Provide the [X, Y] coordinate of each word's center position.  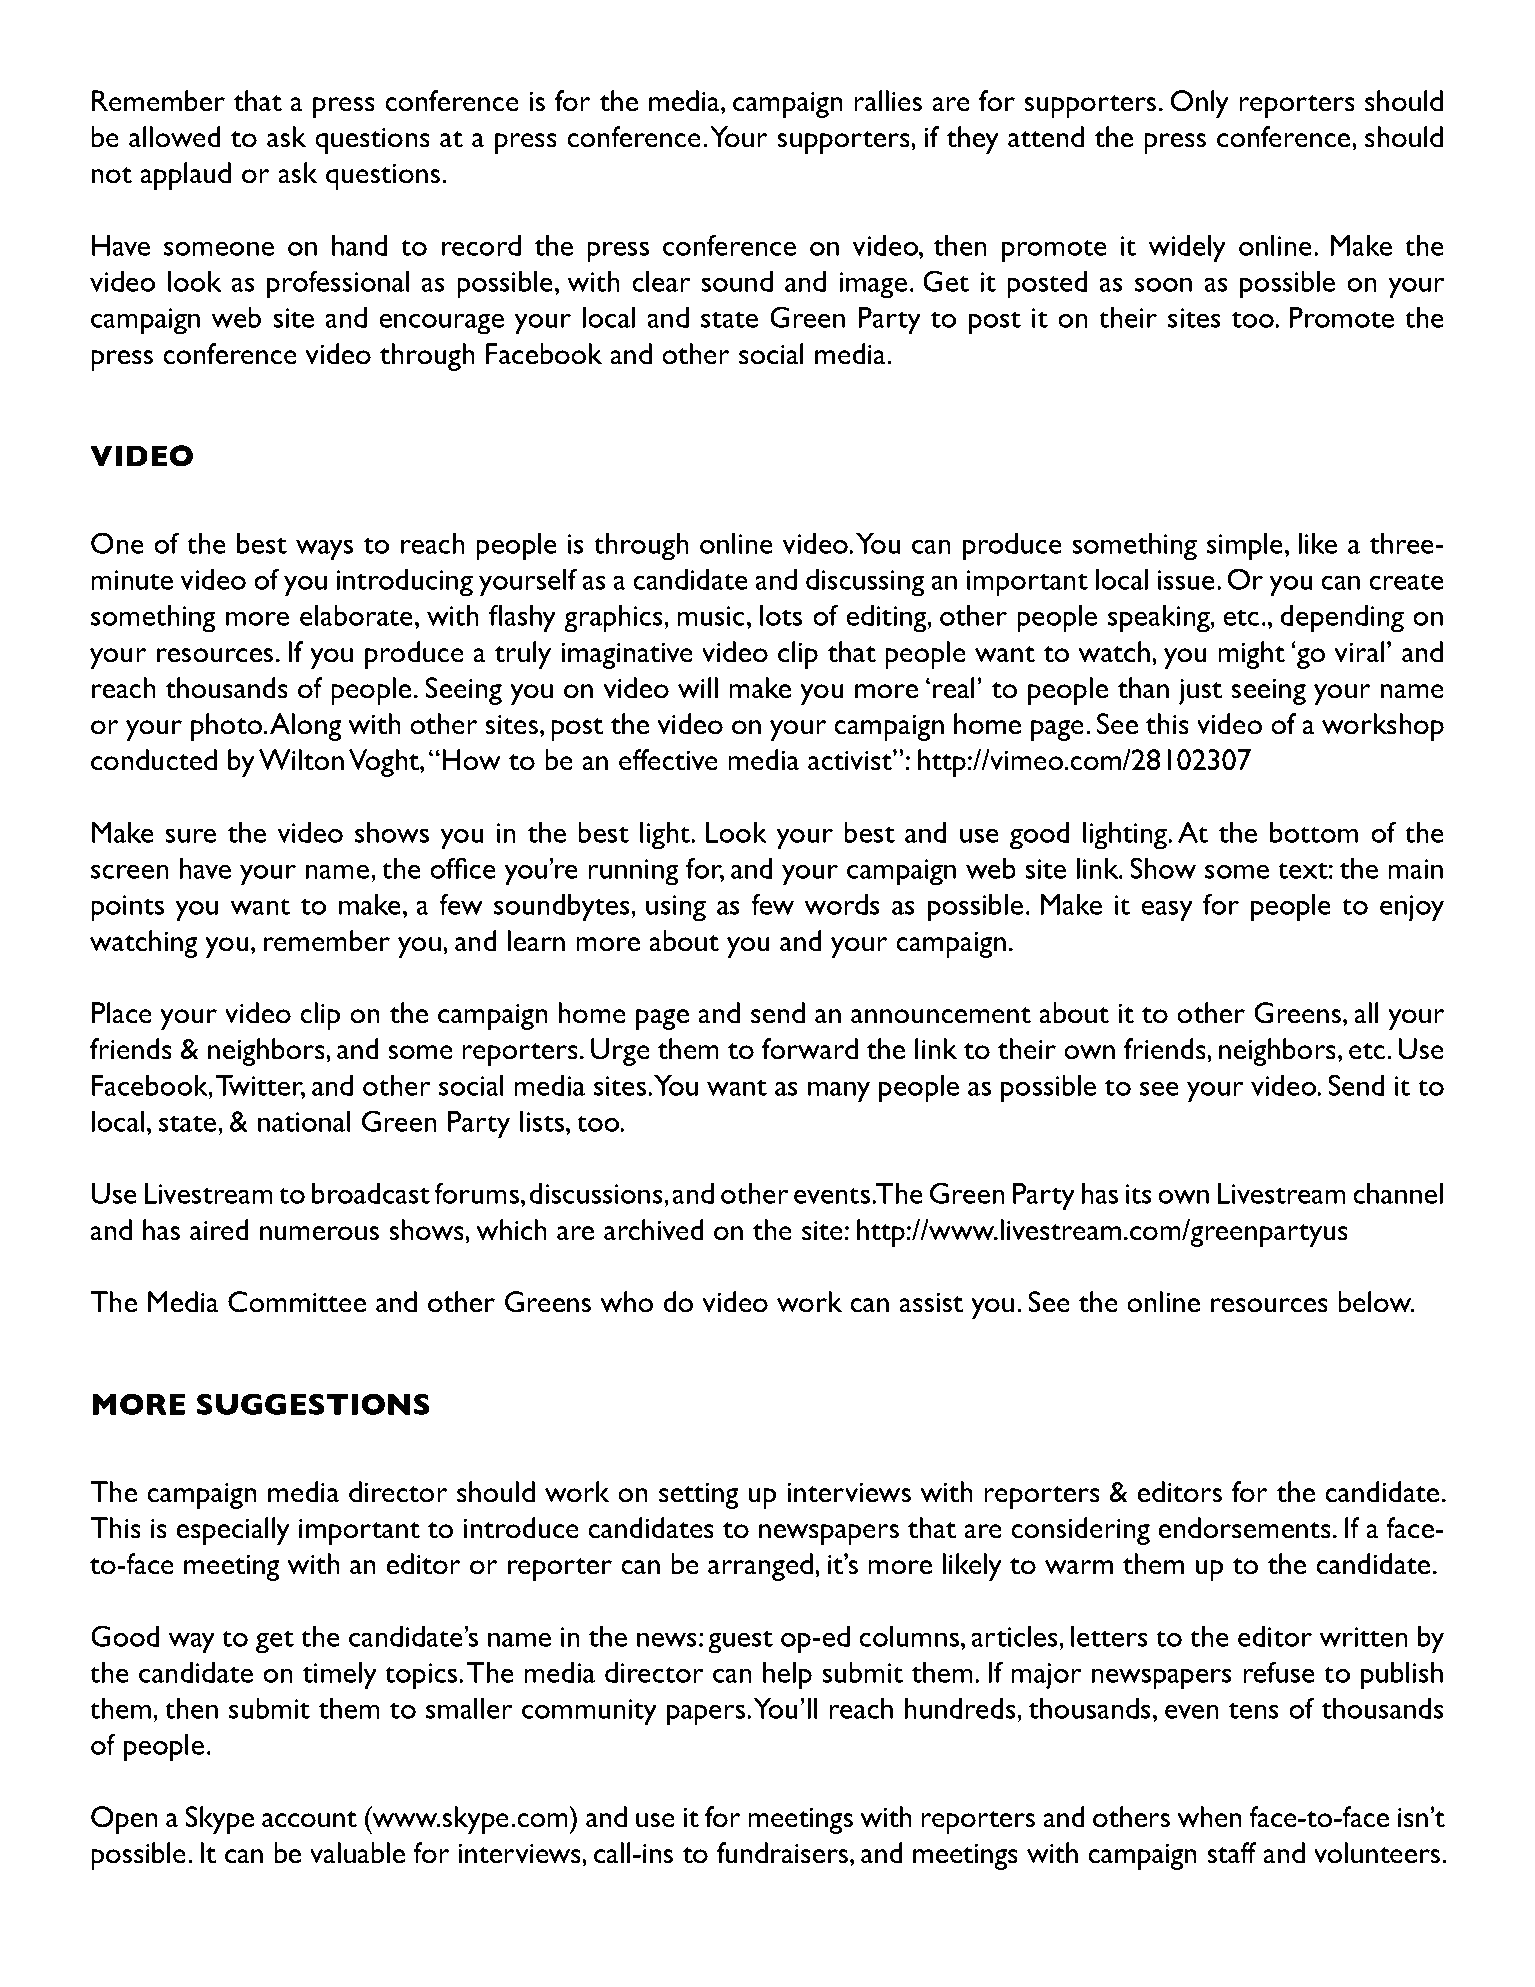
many [839, 1092]
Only [1200, 104]
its [1139, 1194]
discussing [865, 583]
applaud [186, 176]
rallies [888, 101]
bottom [1314, 832]
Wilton [301, 760]
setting [698, 1496]
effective [668, 760]
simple [1245, 547]
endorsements [1244, 1528]
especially [233, 1531]
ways [324, 550]
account [309, 1819]
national [304, 1121]
